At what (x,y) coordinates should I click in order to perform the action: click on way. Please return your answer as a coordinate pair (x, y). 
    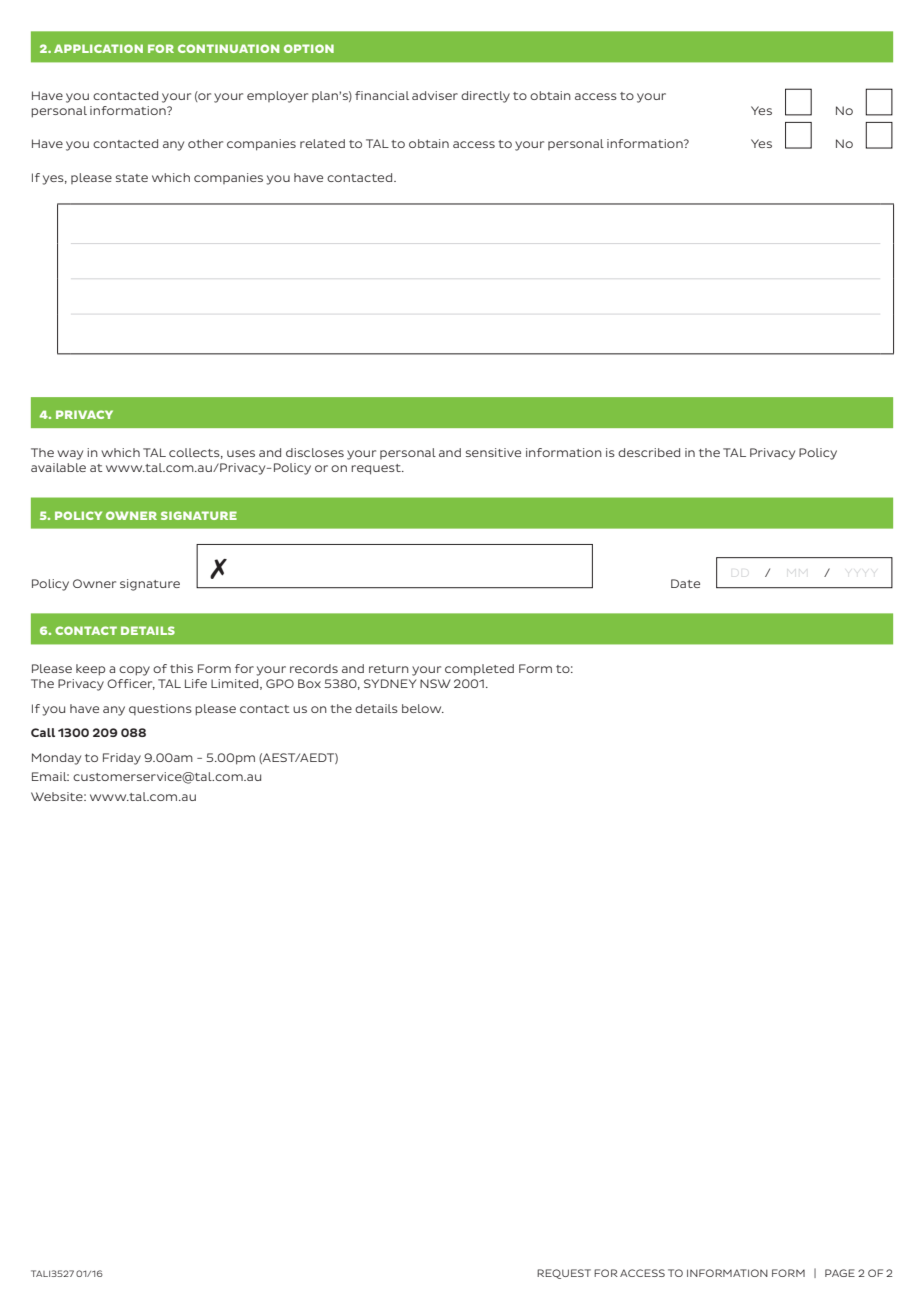
    Looking at the image, I should click on (70, 455).
